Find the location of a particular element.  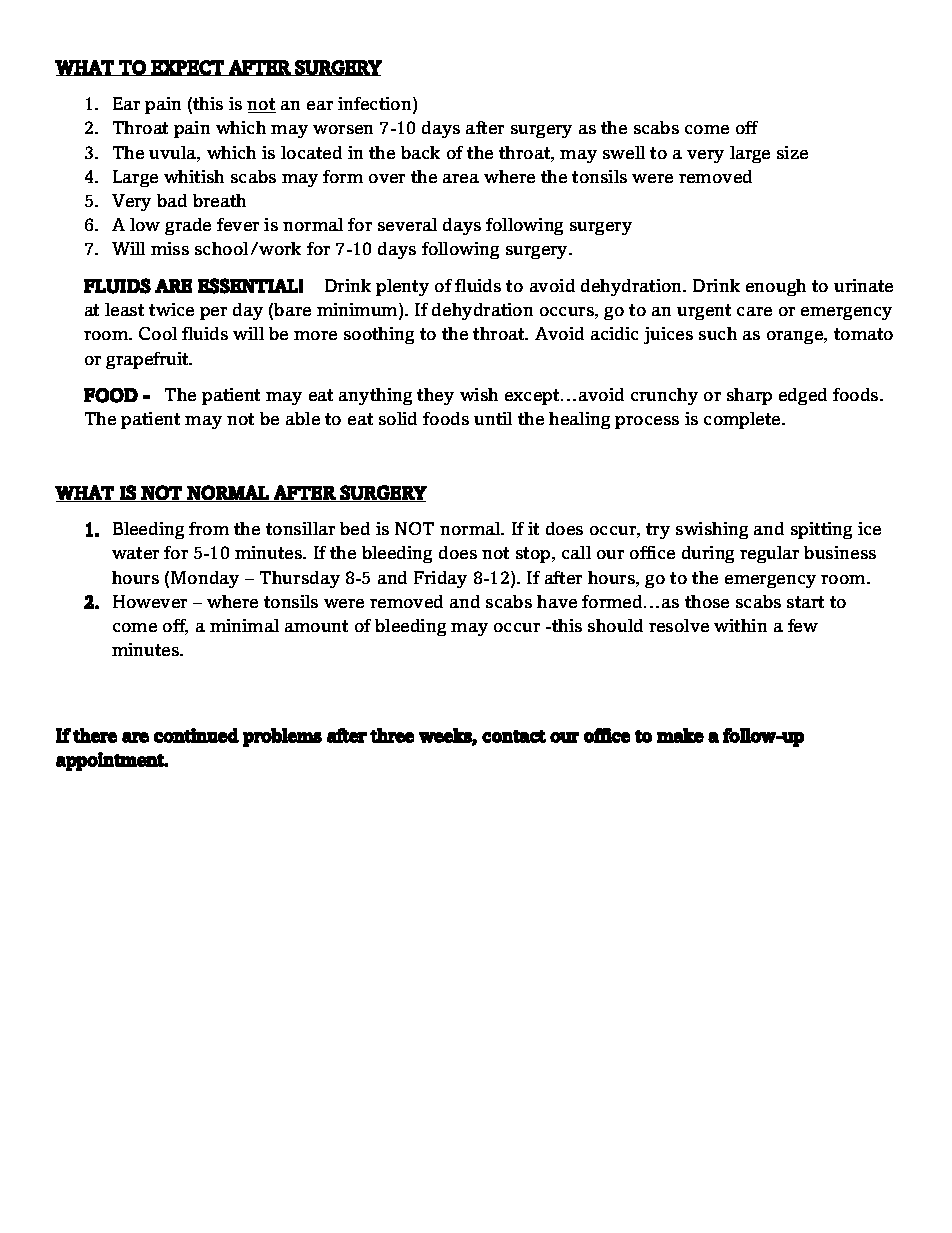

twice is located at coordinates (171, 309).
